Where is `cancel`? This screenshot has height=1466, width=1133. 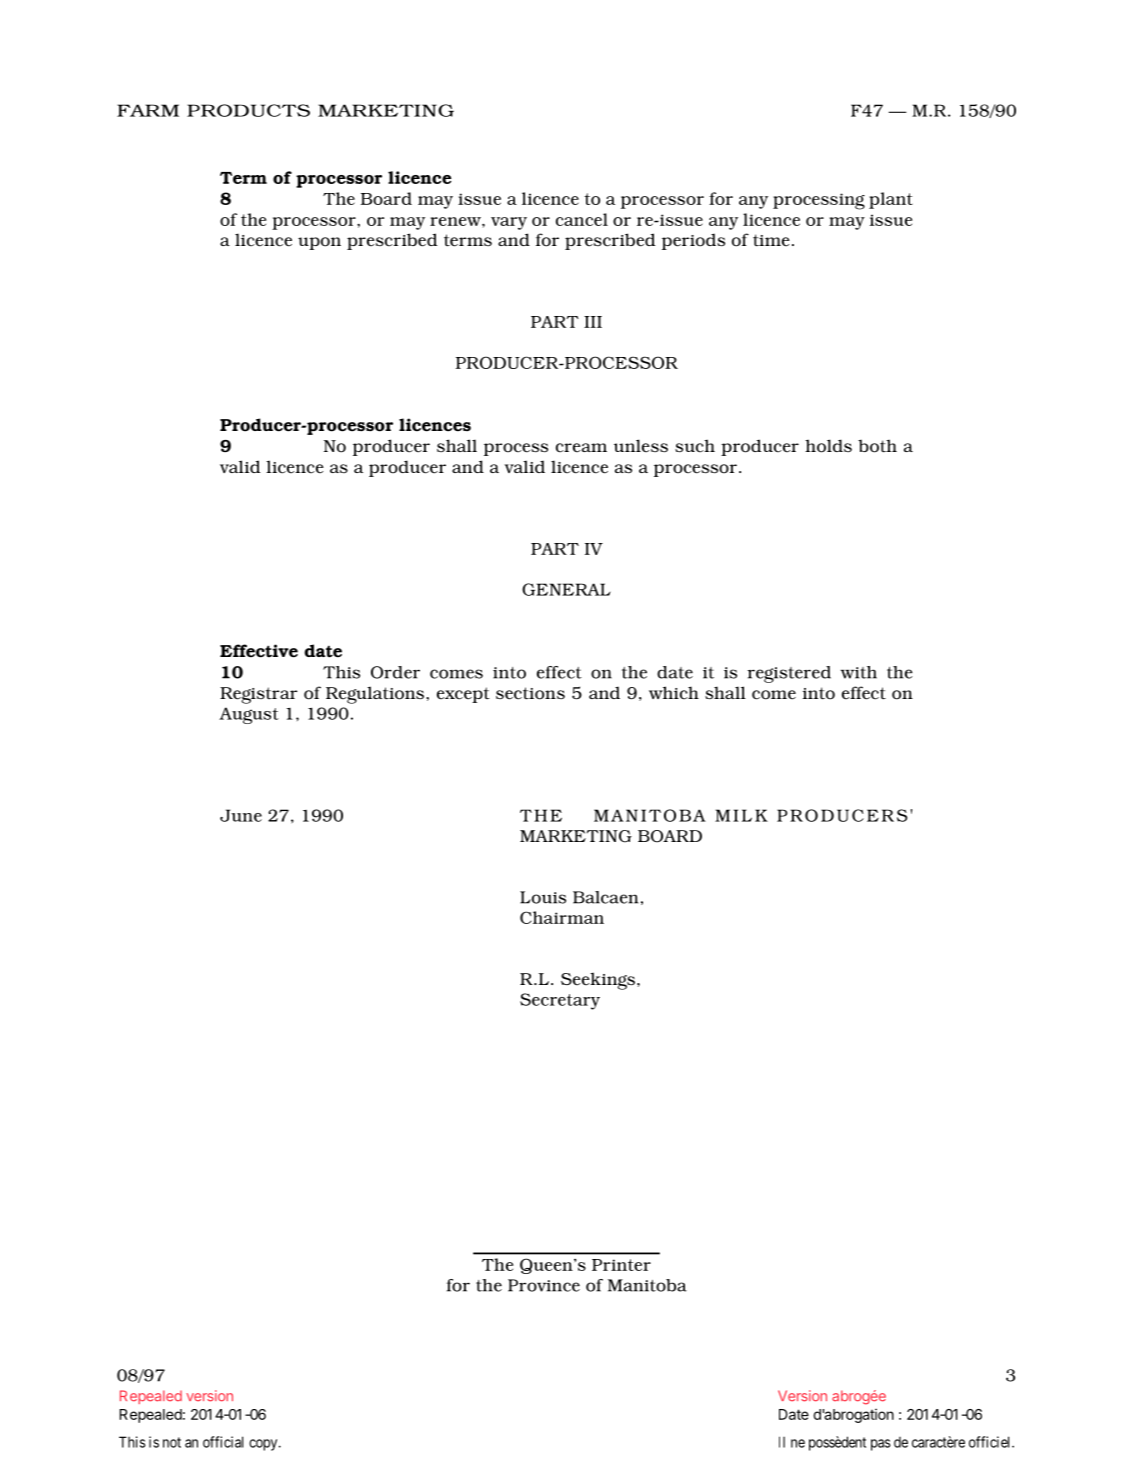 cancel is located at coordinates (582, 219).
